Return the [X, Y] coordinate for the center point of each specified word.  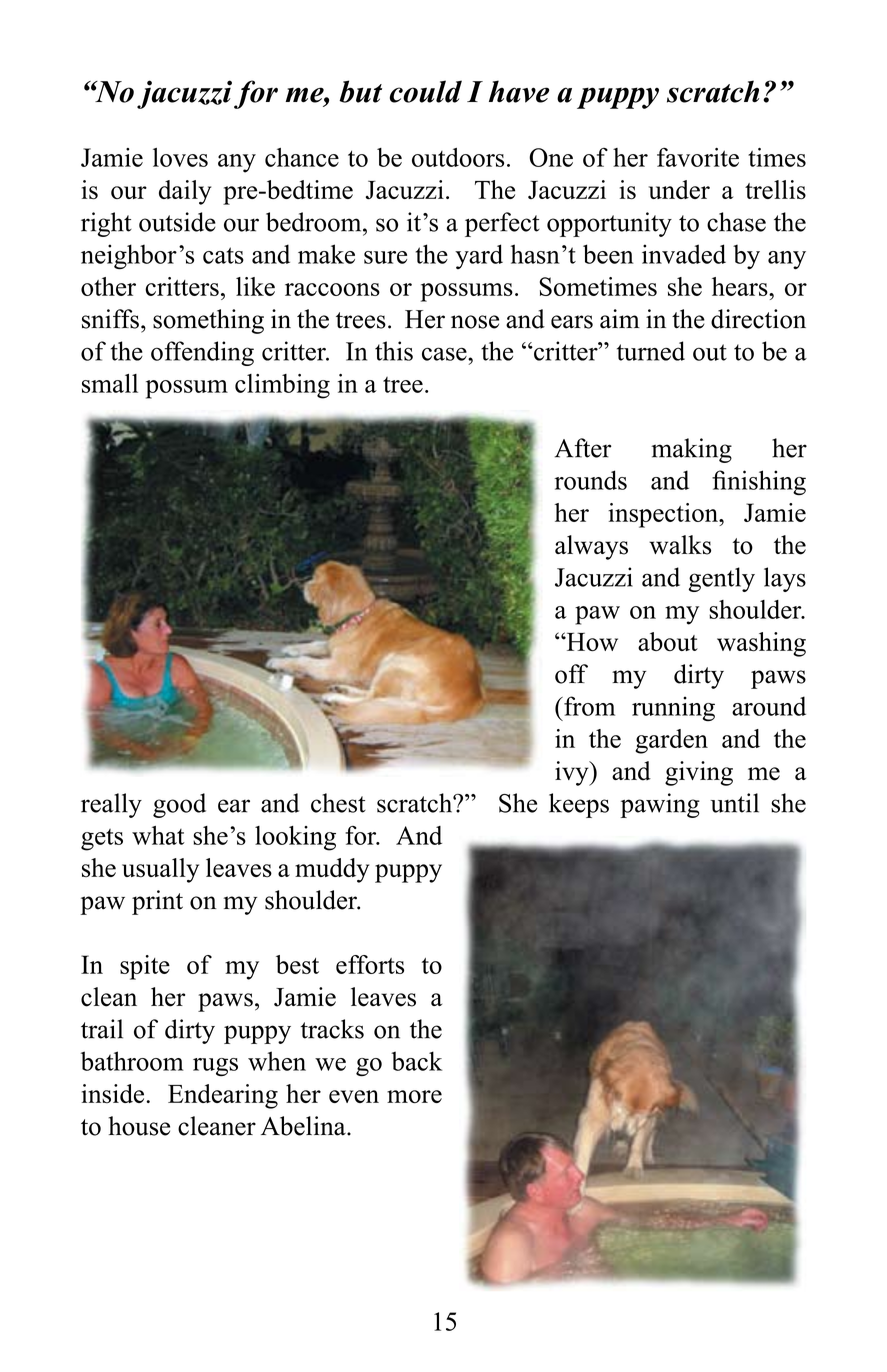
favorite [698, 157]
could [426, 91]
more [414, 1096]
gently [722, 579]
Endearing [223, 1096]
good [179, 805]
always [591, 547]
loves [180, 157]
